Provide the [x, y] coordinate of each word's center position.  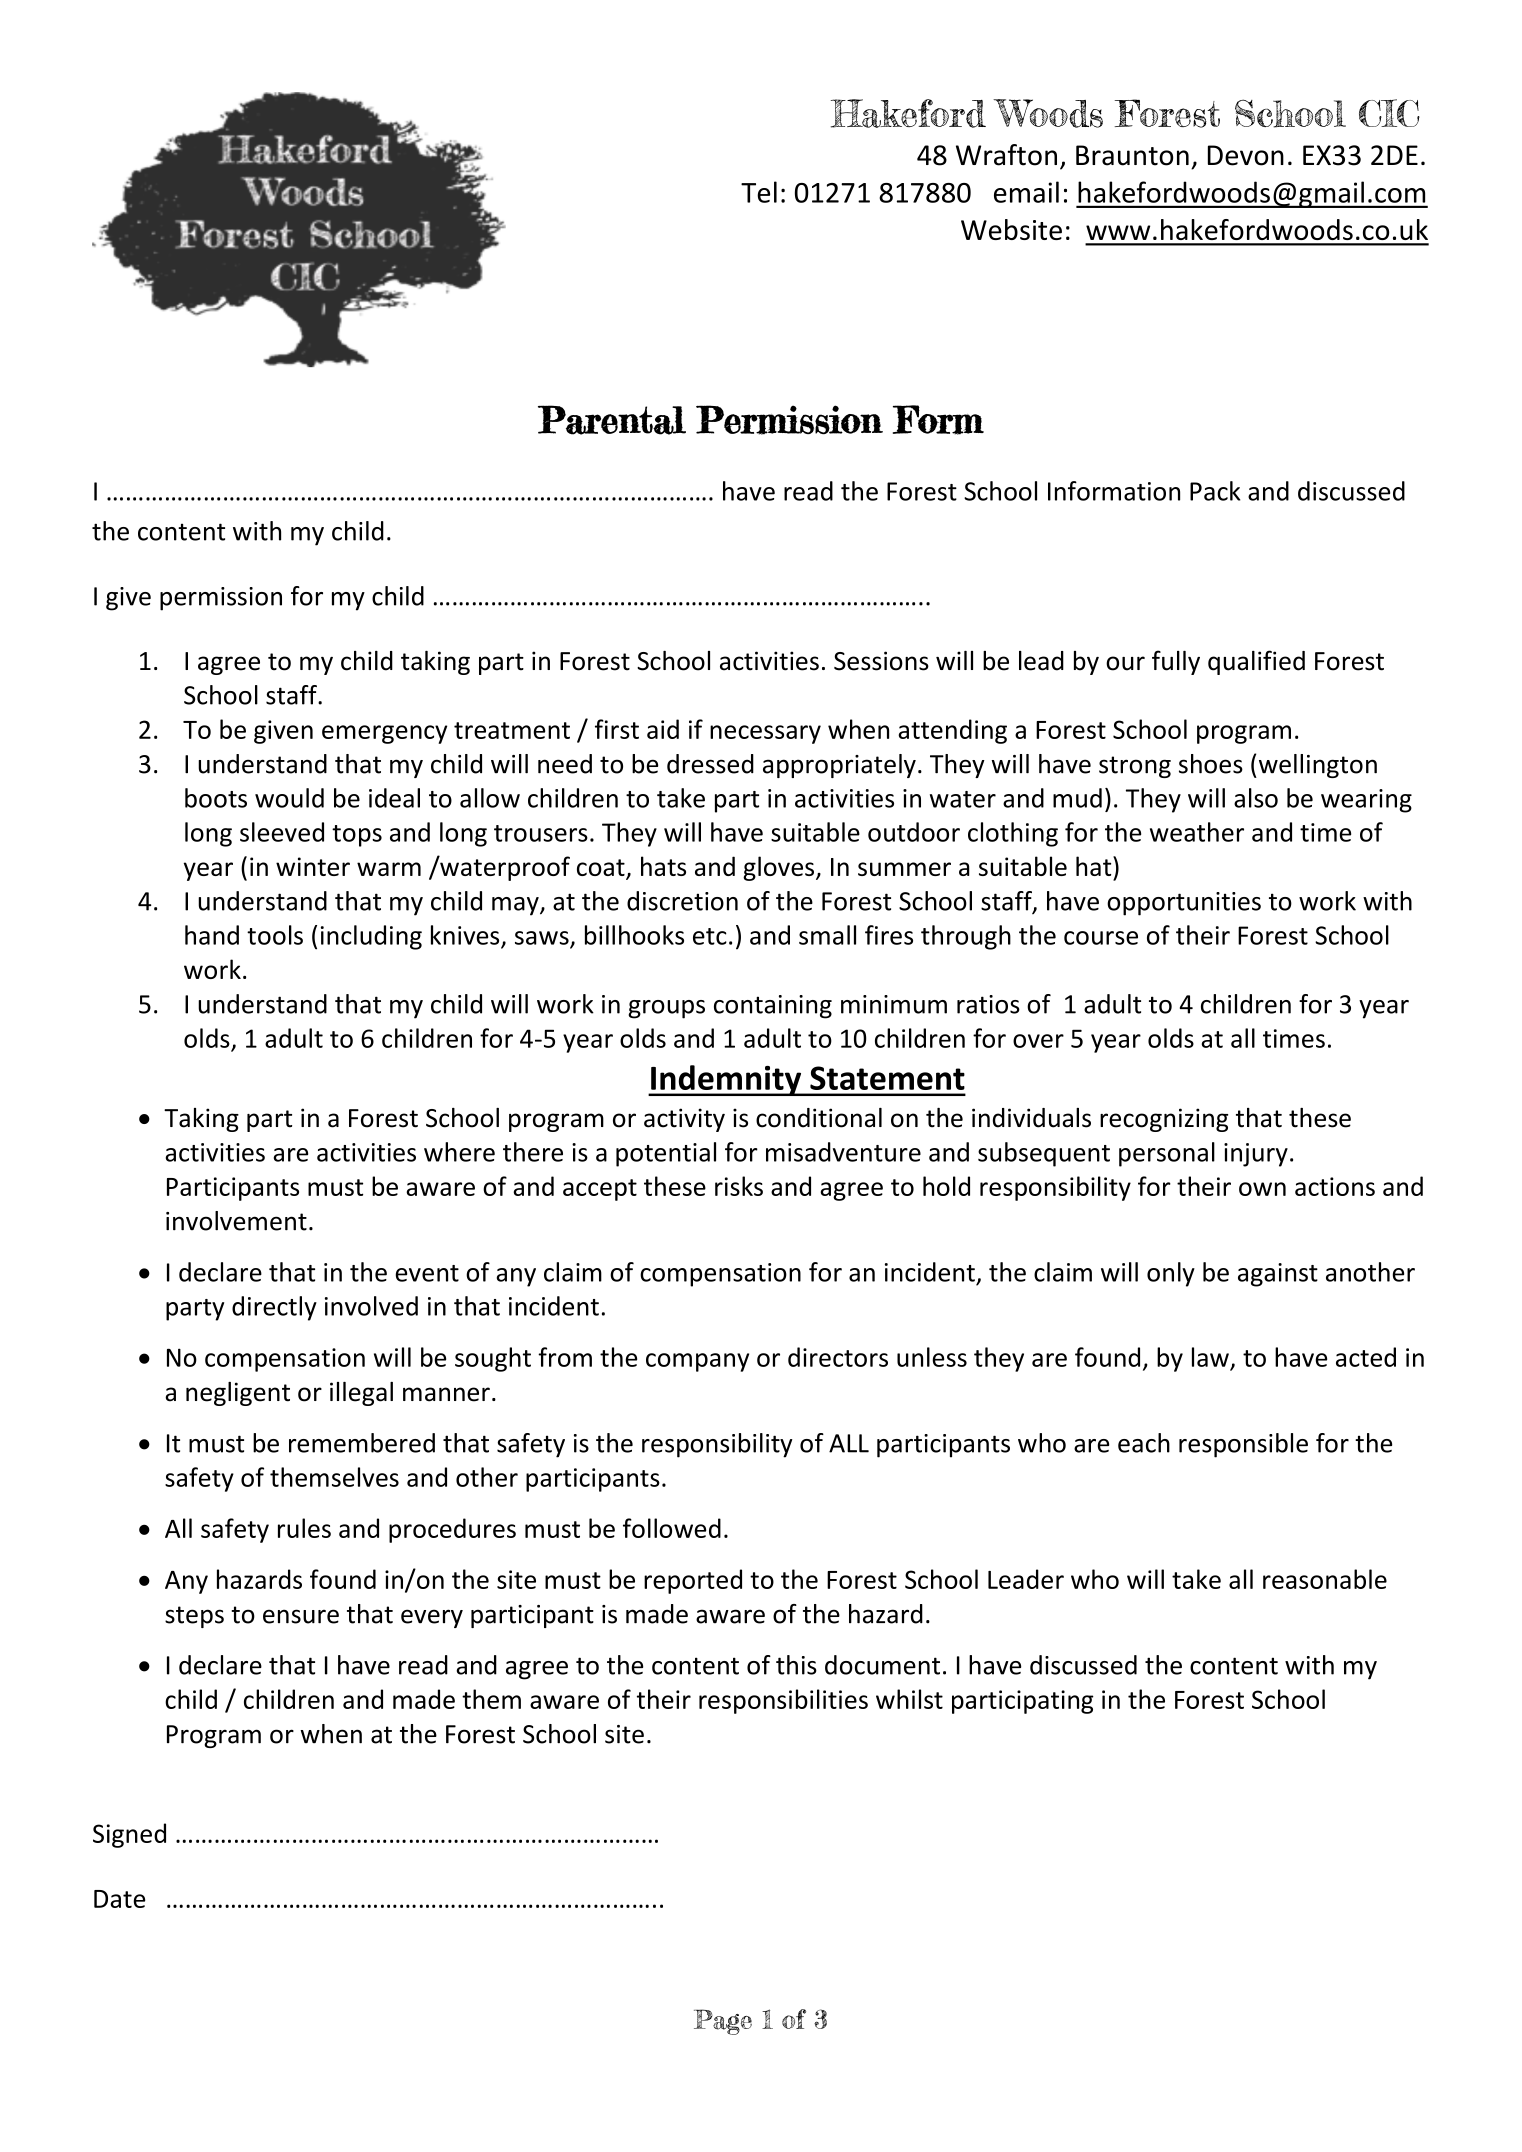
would [289, 798]
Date [119, 1899]
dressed [710, 764]
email [1026, 192]
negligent [238, 1394]
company [697, 1362]
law [1210, 1357]
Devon [1246, 155]
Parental [612, 420]
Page [723, 2022]
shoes [1211, 764]
